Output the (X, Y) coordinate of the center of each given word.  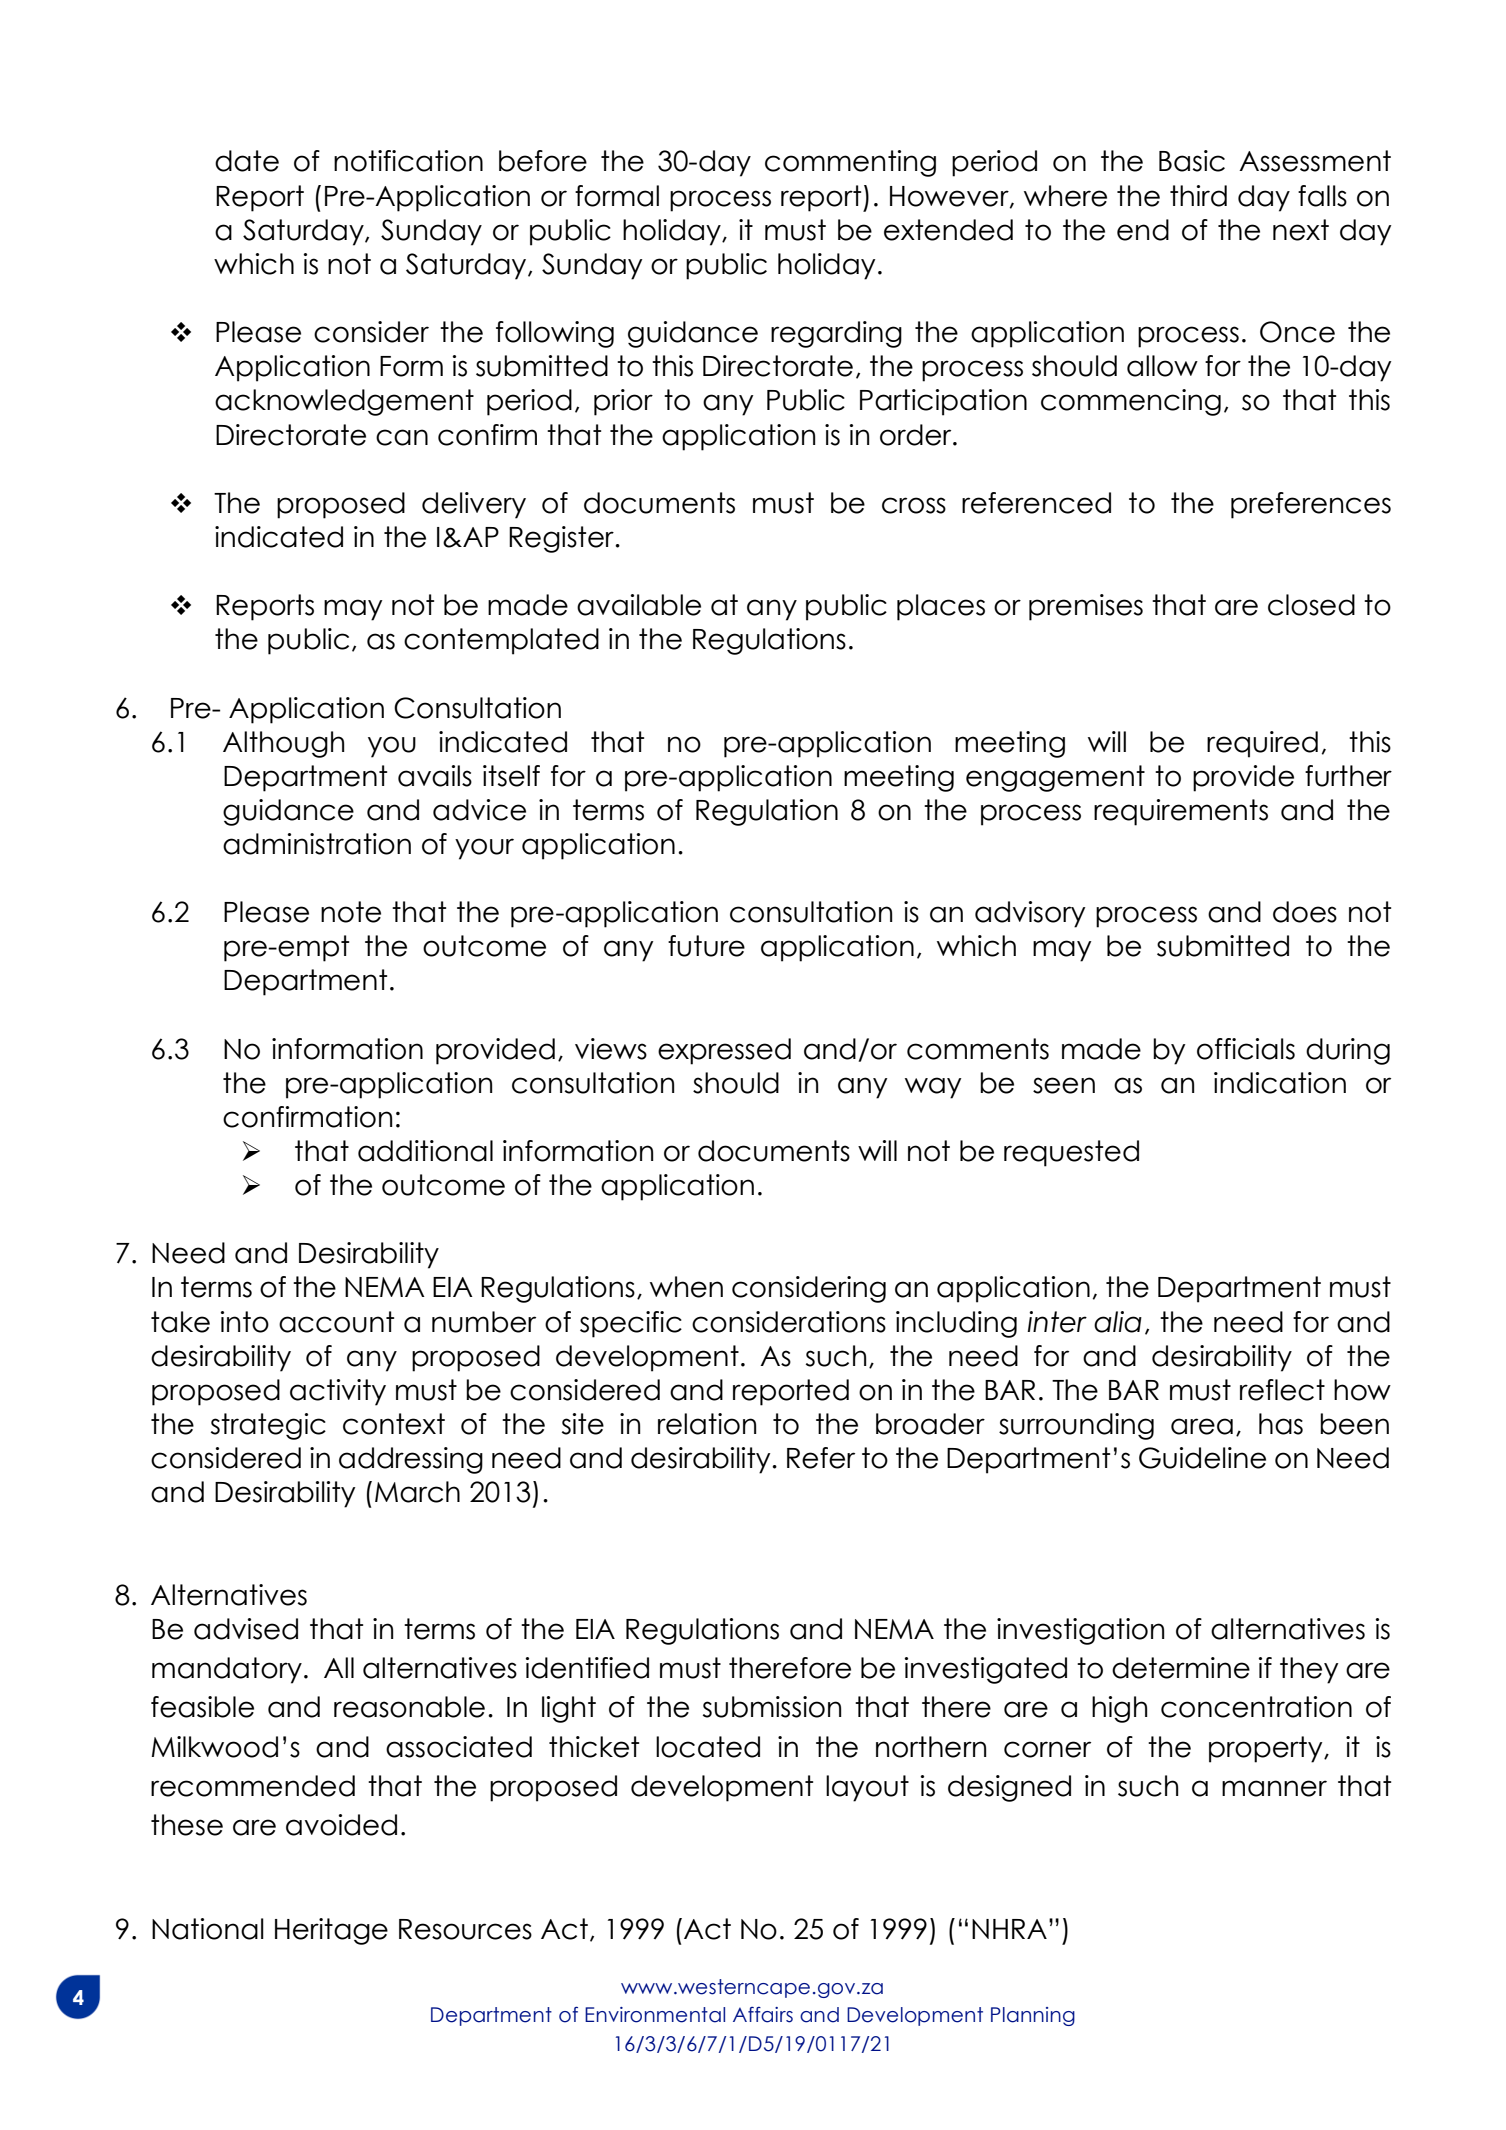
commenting (850, 163)
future (706, 946)
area (1202, 1426)
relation (707, 1424)
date (247, 161)
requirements (1181, 812)
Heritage (331, 1931)
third (1198, 196)
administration (317, 844)
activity (338, 1392)
